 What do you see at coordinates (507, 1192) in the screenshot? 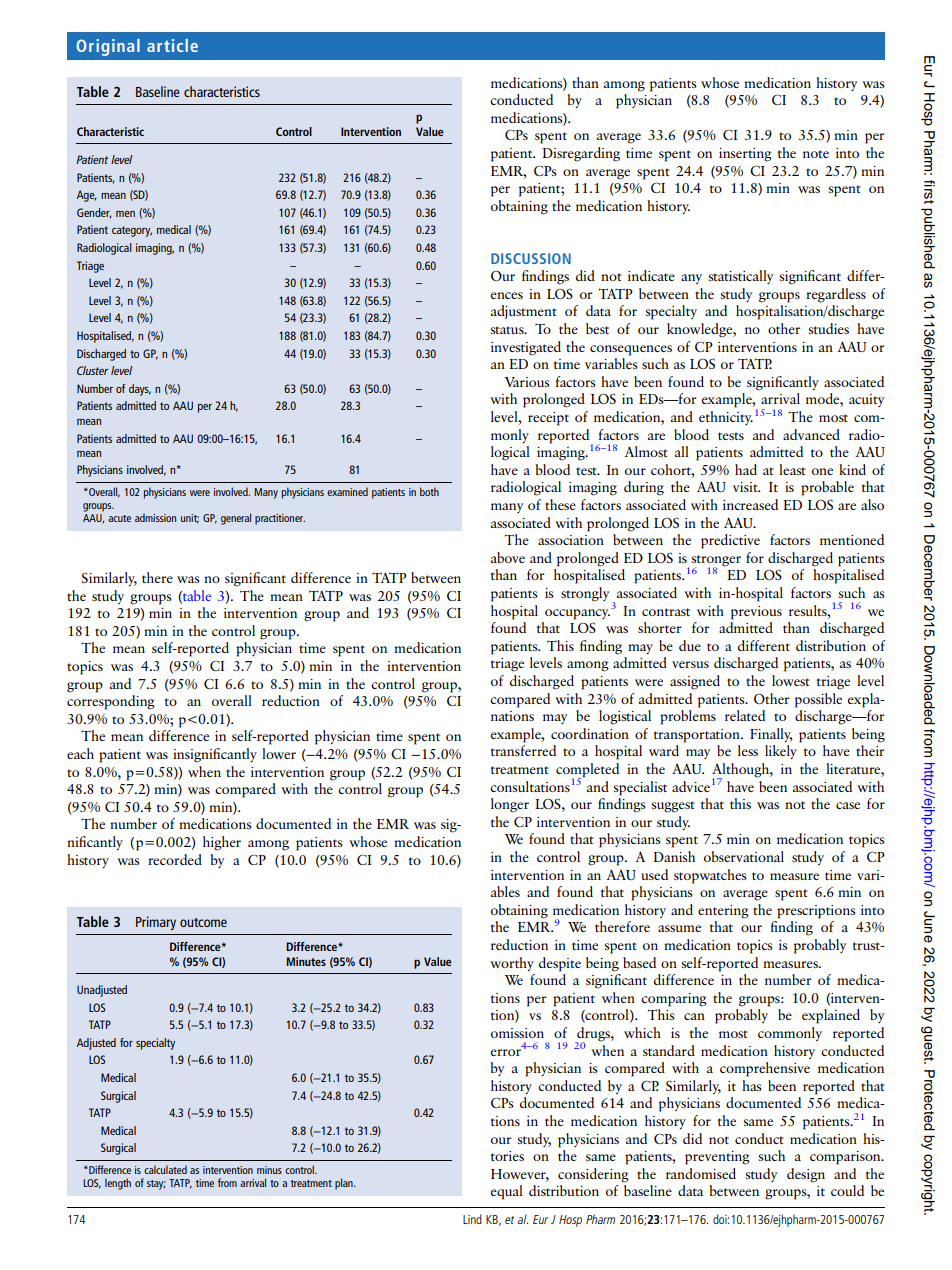
I see `equal` at bounding box center [507, 1192].
